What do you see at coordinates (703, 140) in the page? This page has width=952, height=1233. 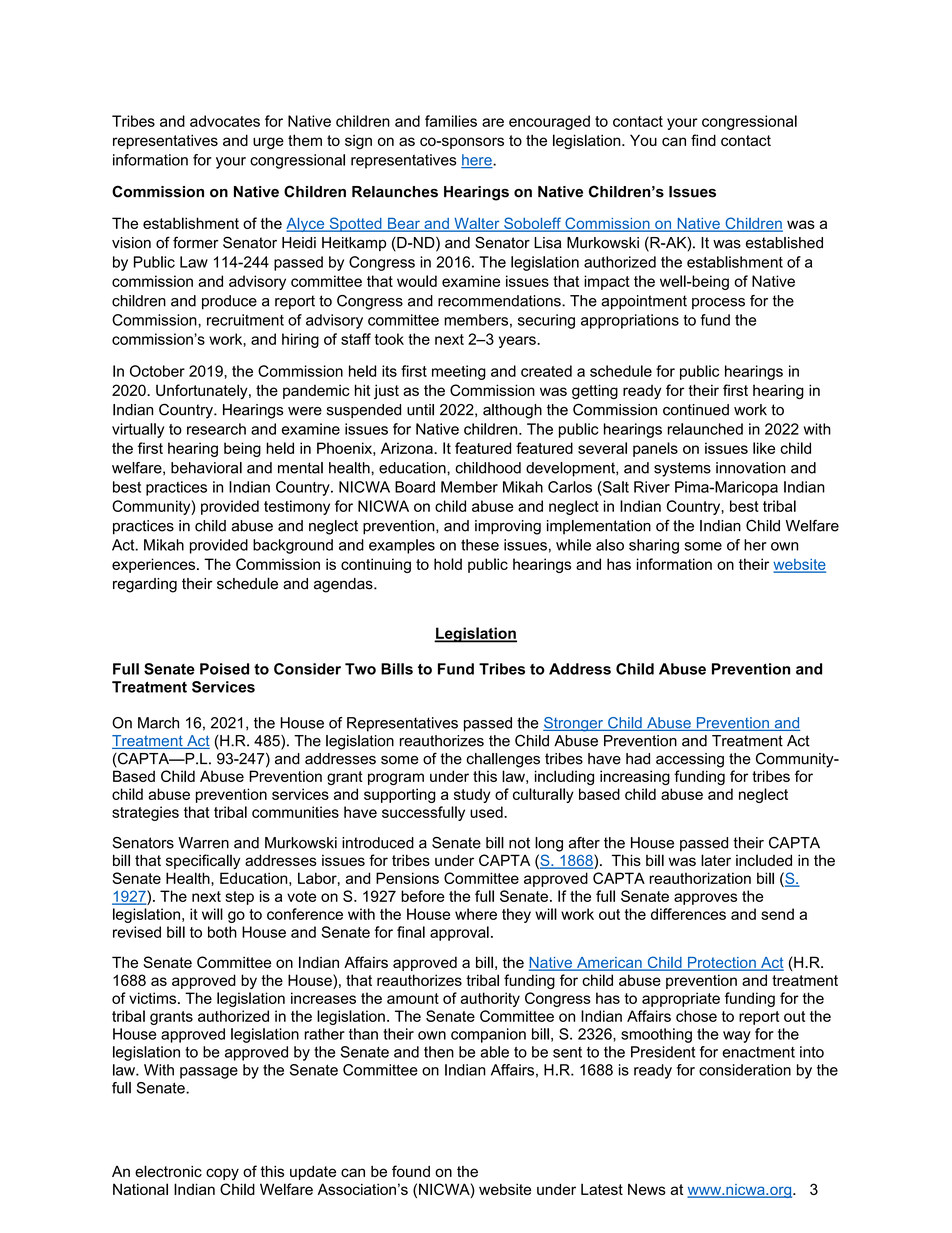 I see `find` at bounding box center [703, 140].
